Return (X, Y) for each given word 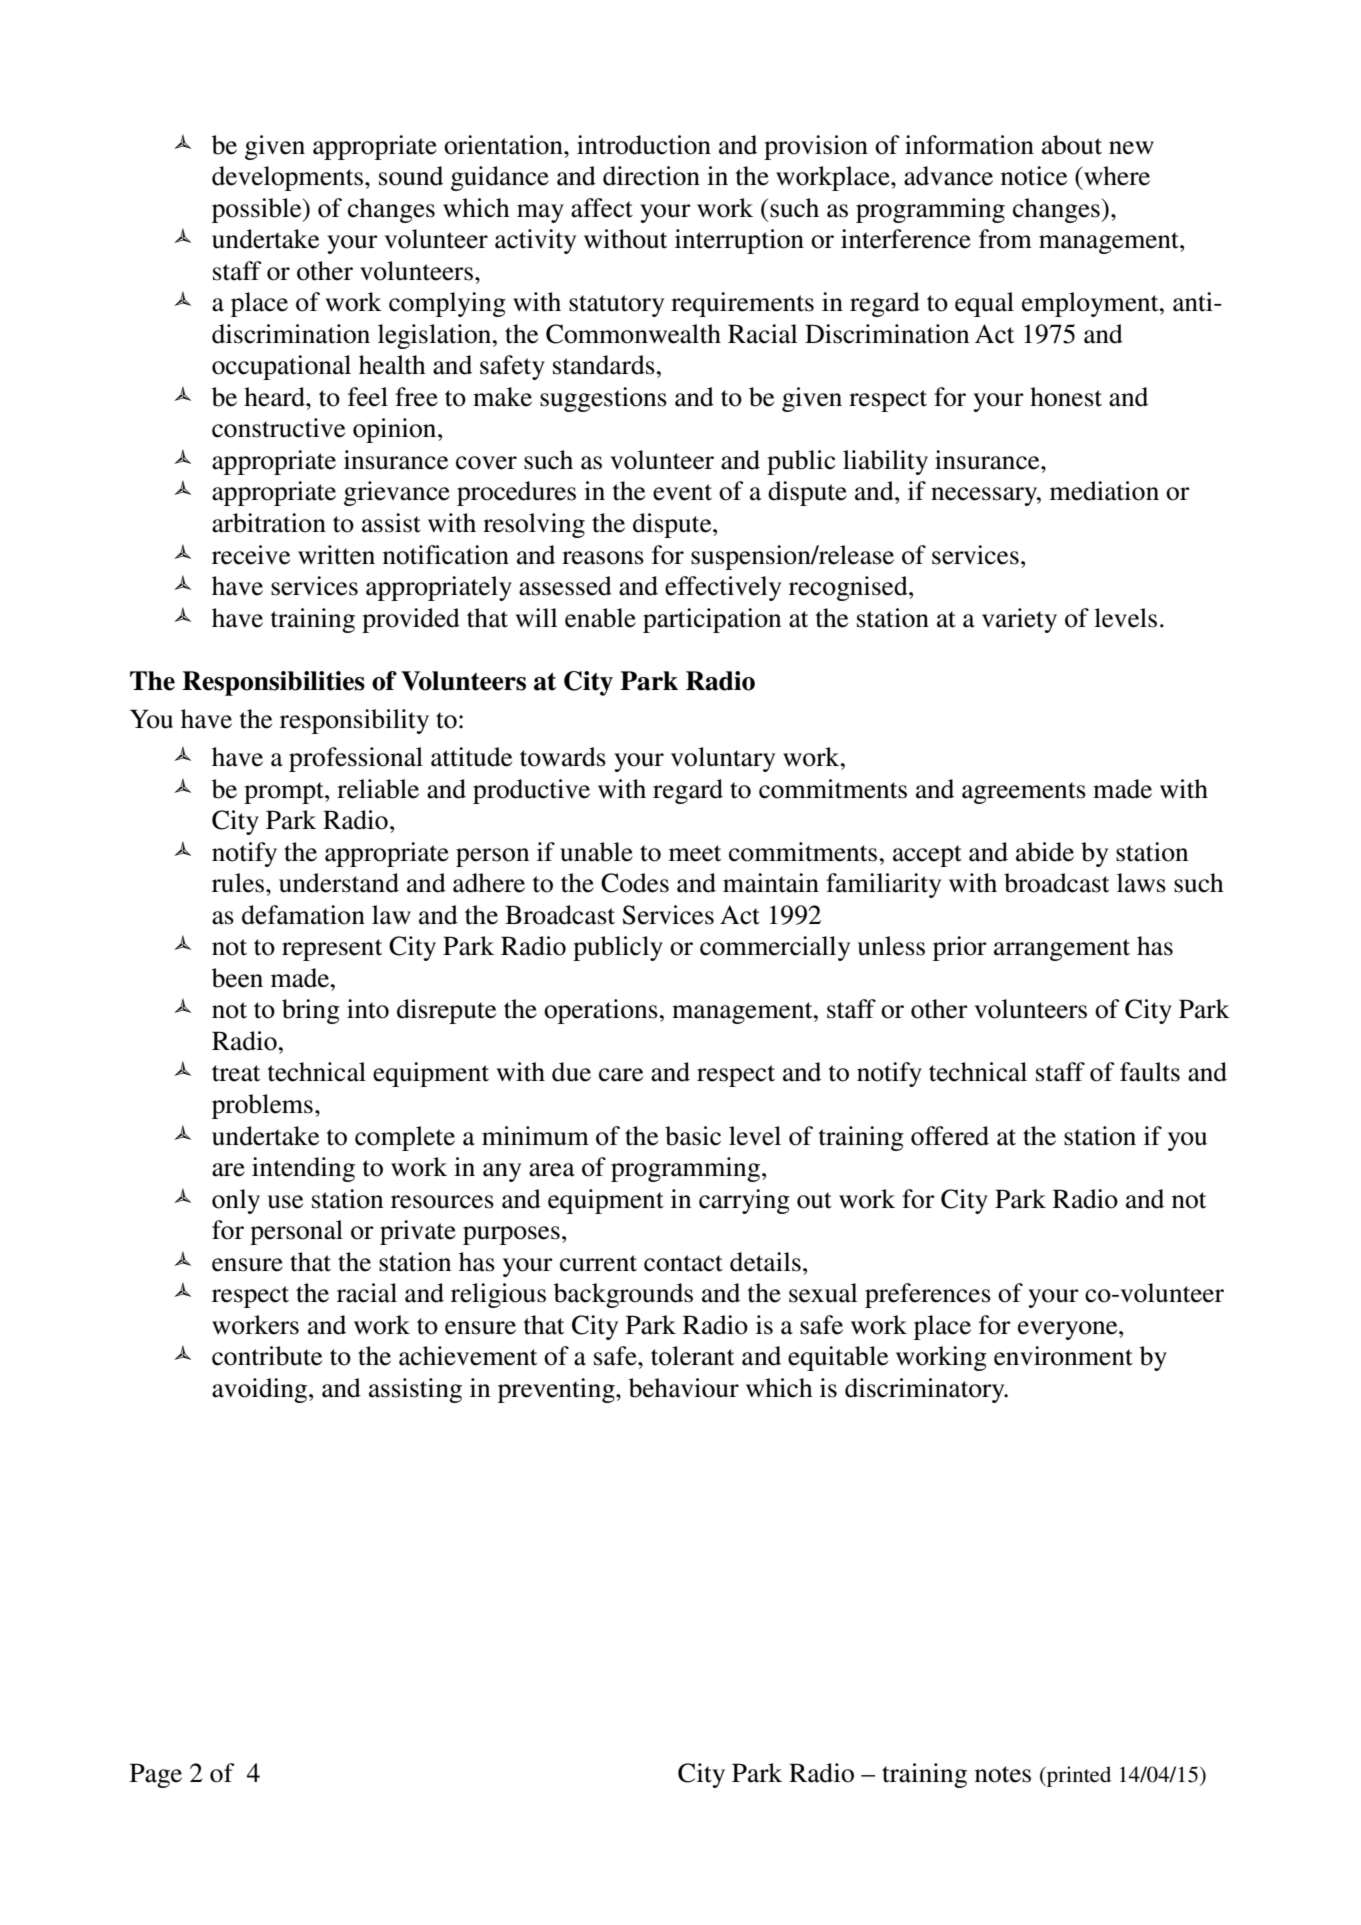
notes (1003, 1774)
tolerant (692, 1356)
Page (156, 1775)
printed (1078, 1776)
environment (1063, 1356)
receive (251, 555)
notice (1034, 176)
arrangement (1062, 950)
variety (1019, 620)
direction (651, 176)
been (237, 978)
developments (289, 178)
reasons (603, 558)
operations (602, 1011)
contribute (267, 1356)
